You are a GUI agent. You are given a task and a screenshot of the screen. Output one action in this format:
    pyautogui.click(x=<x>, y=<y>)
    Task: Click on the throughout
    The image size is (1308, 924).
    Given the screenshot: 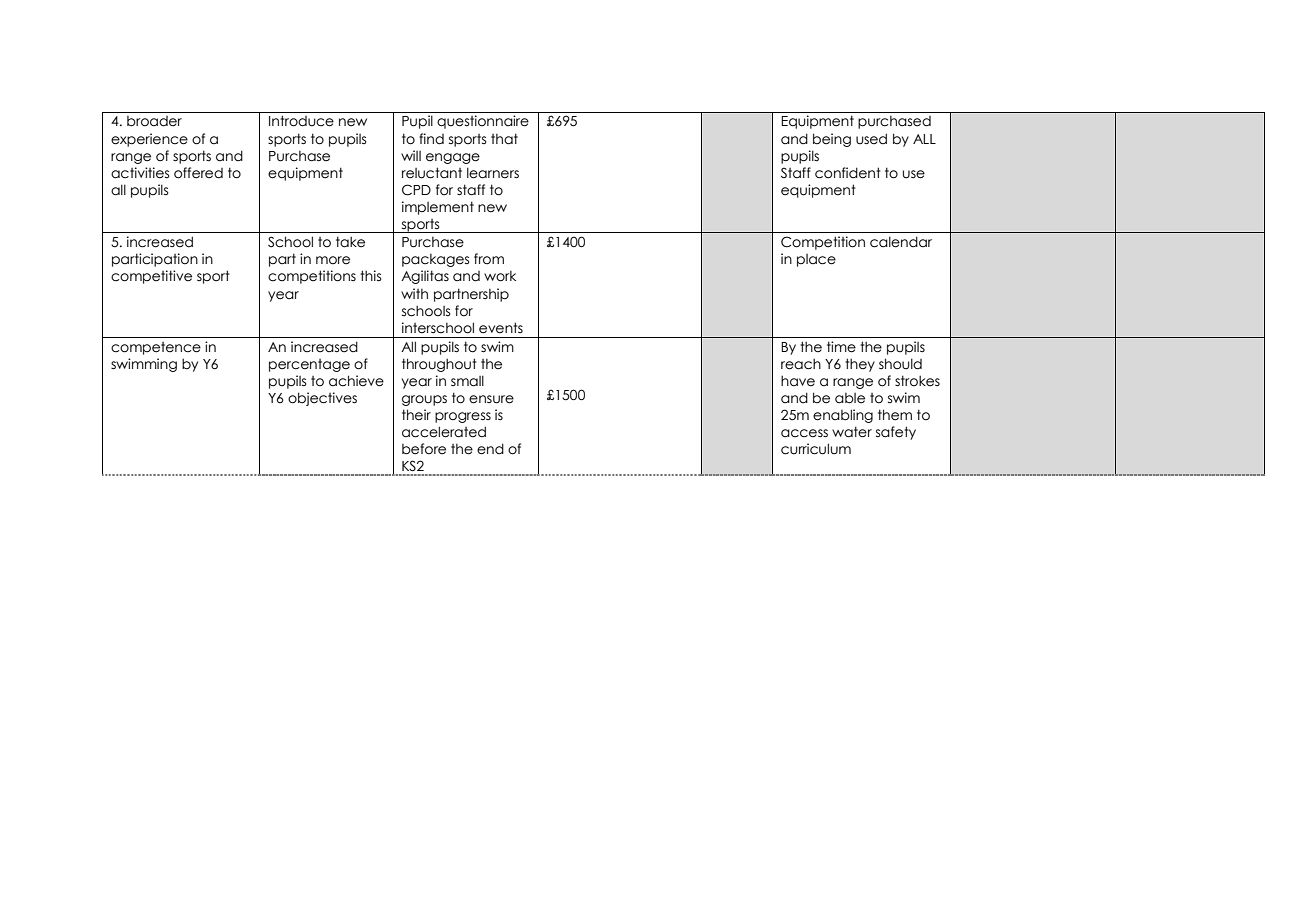 What is the action you would take?
    pyautogui.click(x=439, y=365)
